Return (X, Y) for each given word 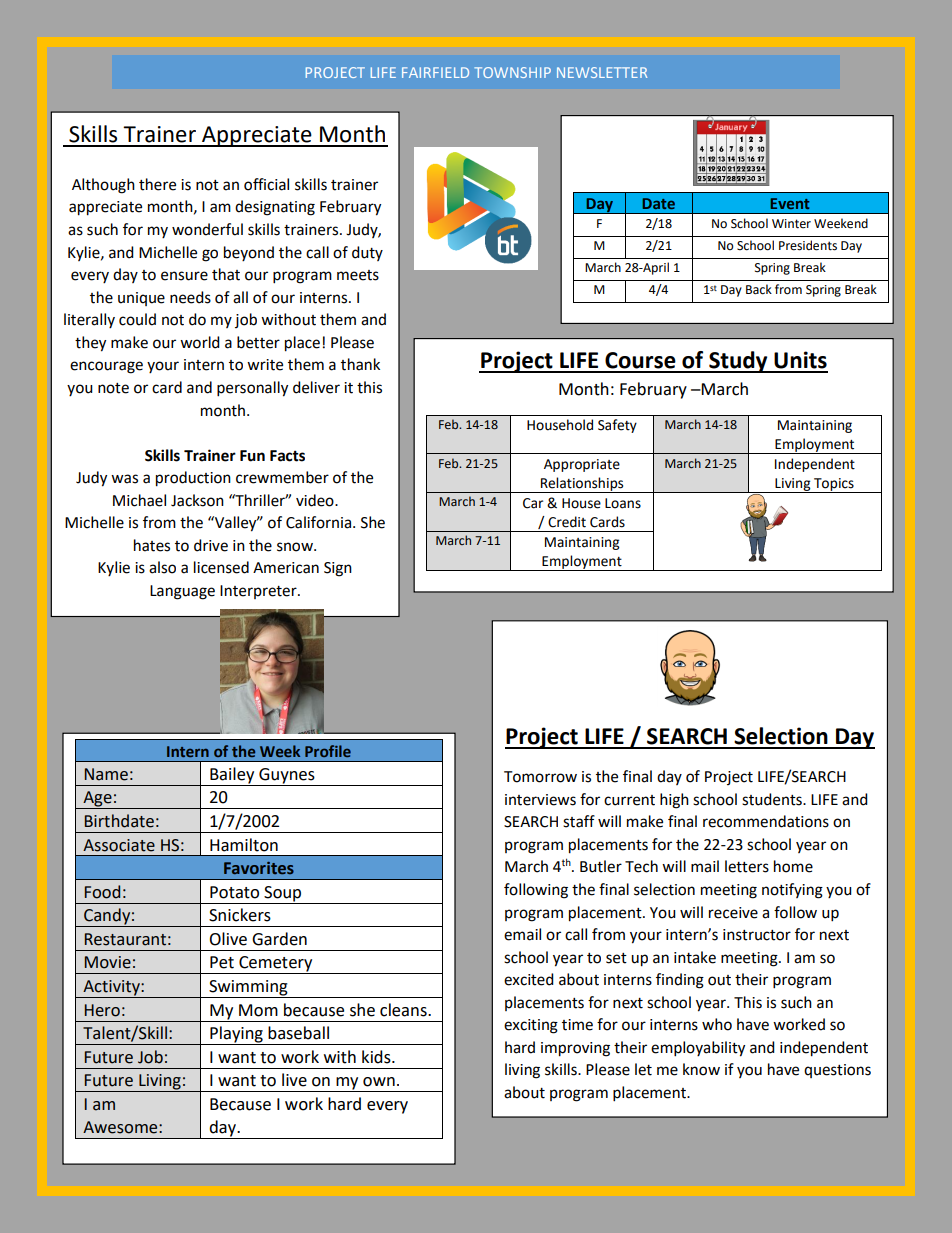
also (162, 567)
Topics (834, 485)
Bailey (232, 775)
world (200, 342)
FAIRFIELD (435, 72)
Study (738, 362)
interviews (540, 800)
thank (360, 364)
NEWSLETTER (602, 72)
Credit (567, 522)
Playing (236, 1035)
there (157, 184)
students (773, 799)
